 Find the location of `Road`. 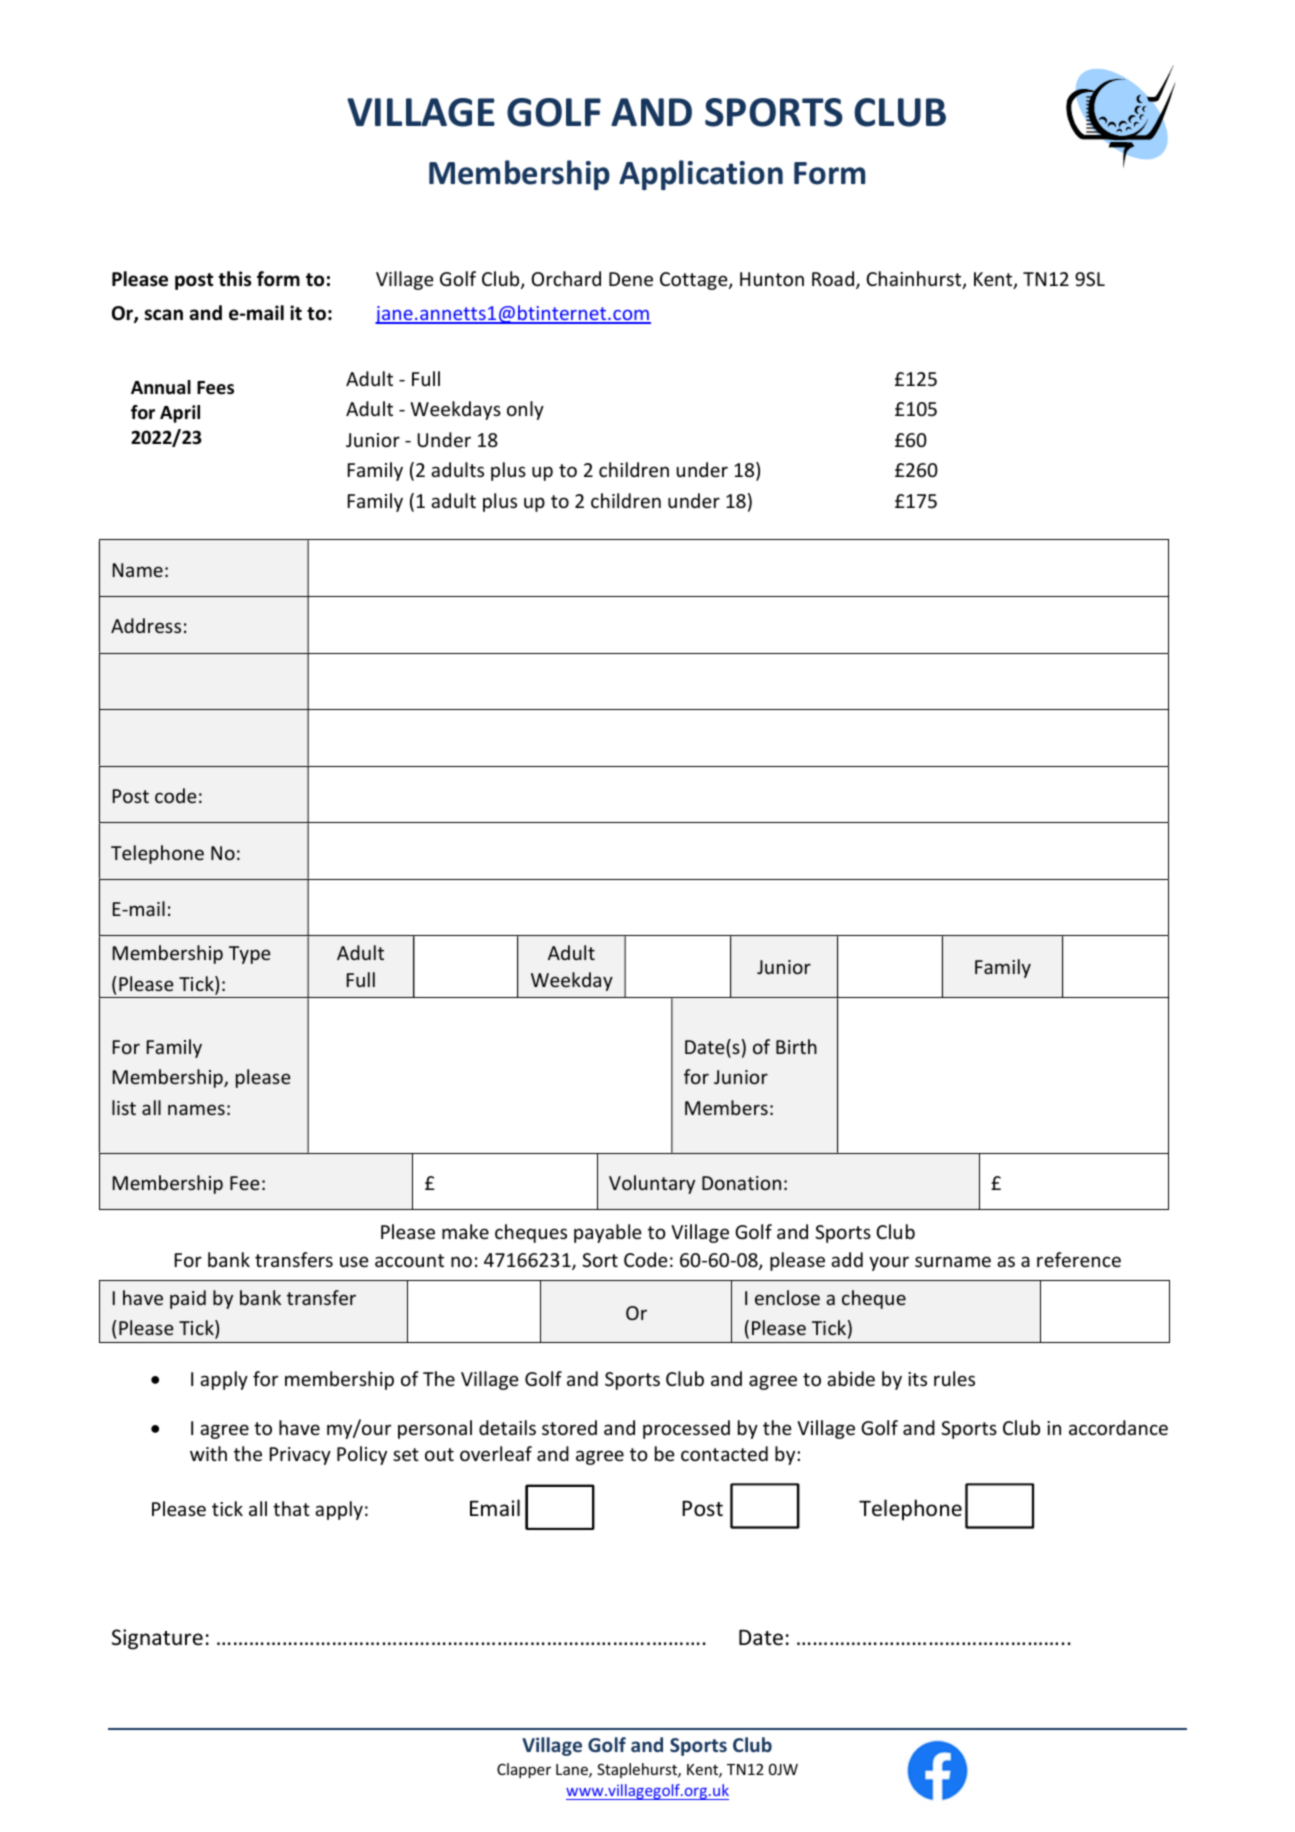

Road is located at coordinates (834, 280).
